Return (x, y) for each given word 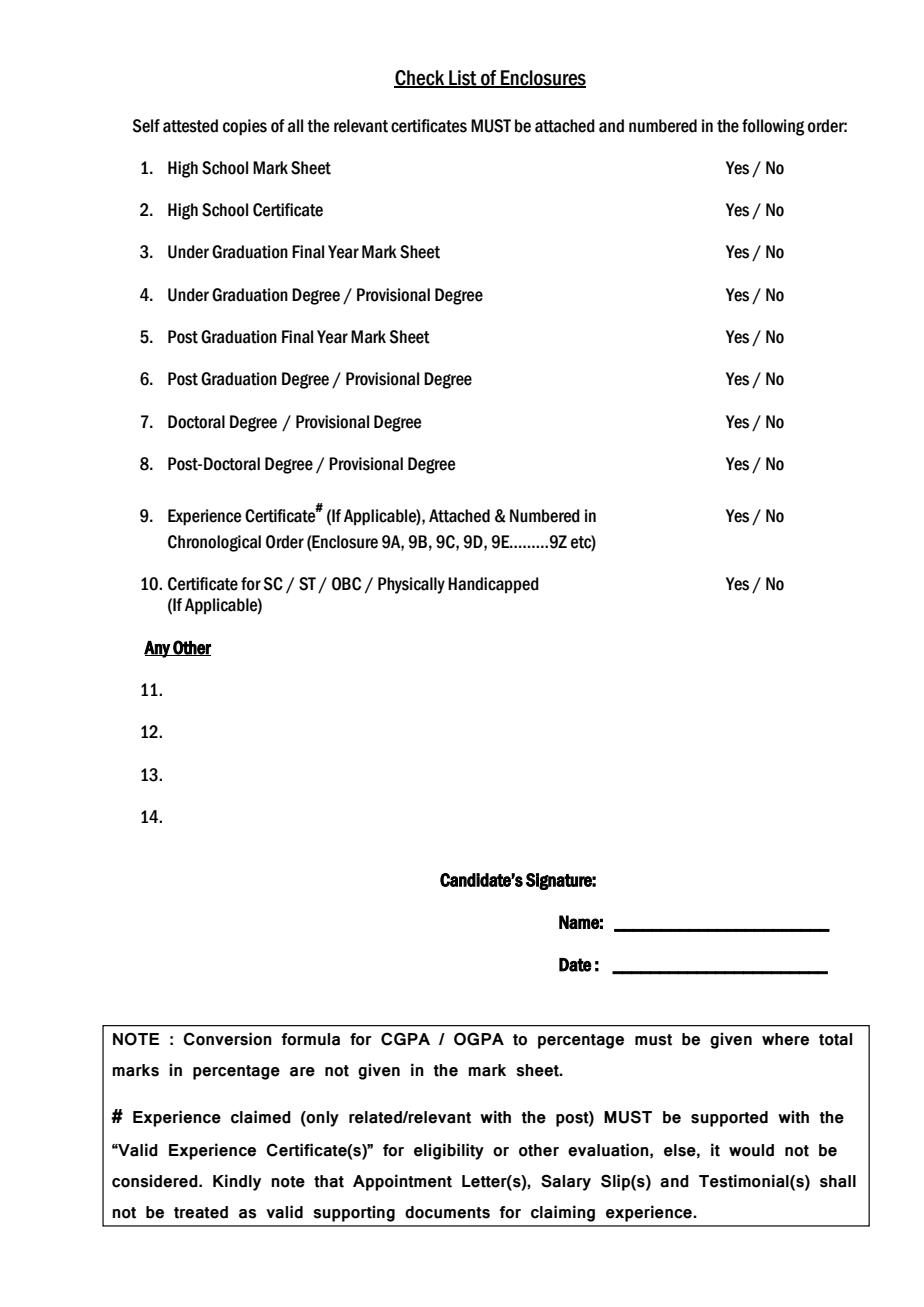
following (773, 127)
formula (310, 1039)
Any (158, 649)
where (785, 1039)
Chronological (214, 543)
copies (245, 127)
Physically (411, 585)
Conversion (227, 1039)
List (463, 79)
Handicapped (493, 585)
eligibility (449, 1151)
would (751, 1150)
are (302, 1072)
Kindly (237, 1182)
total (835, 1039)
